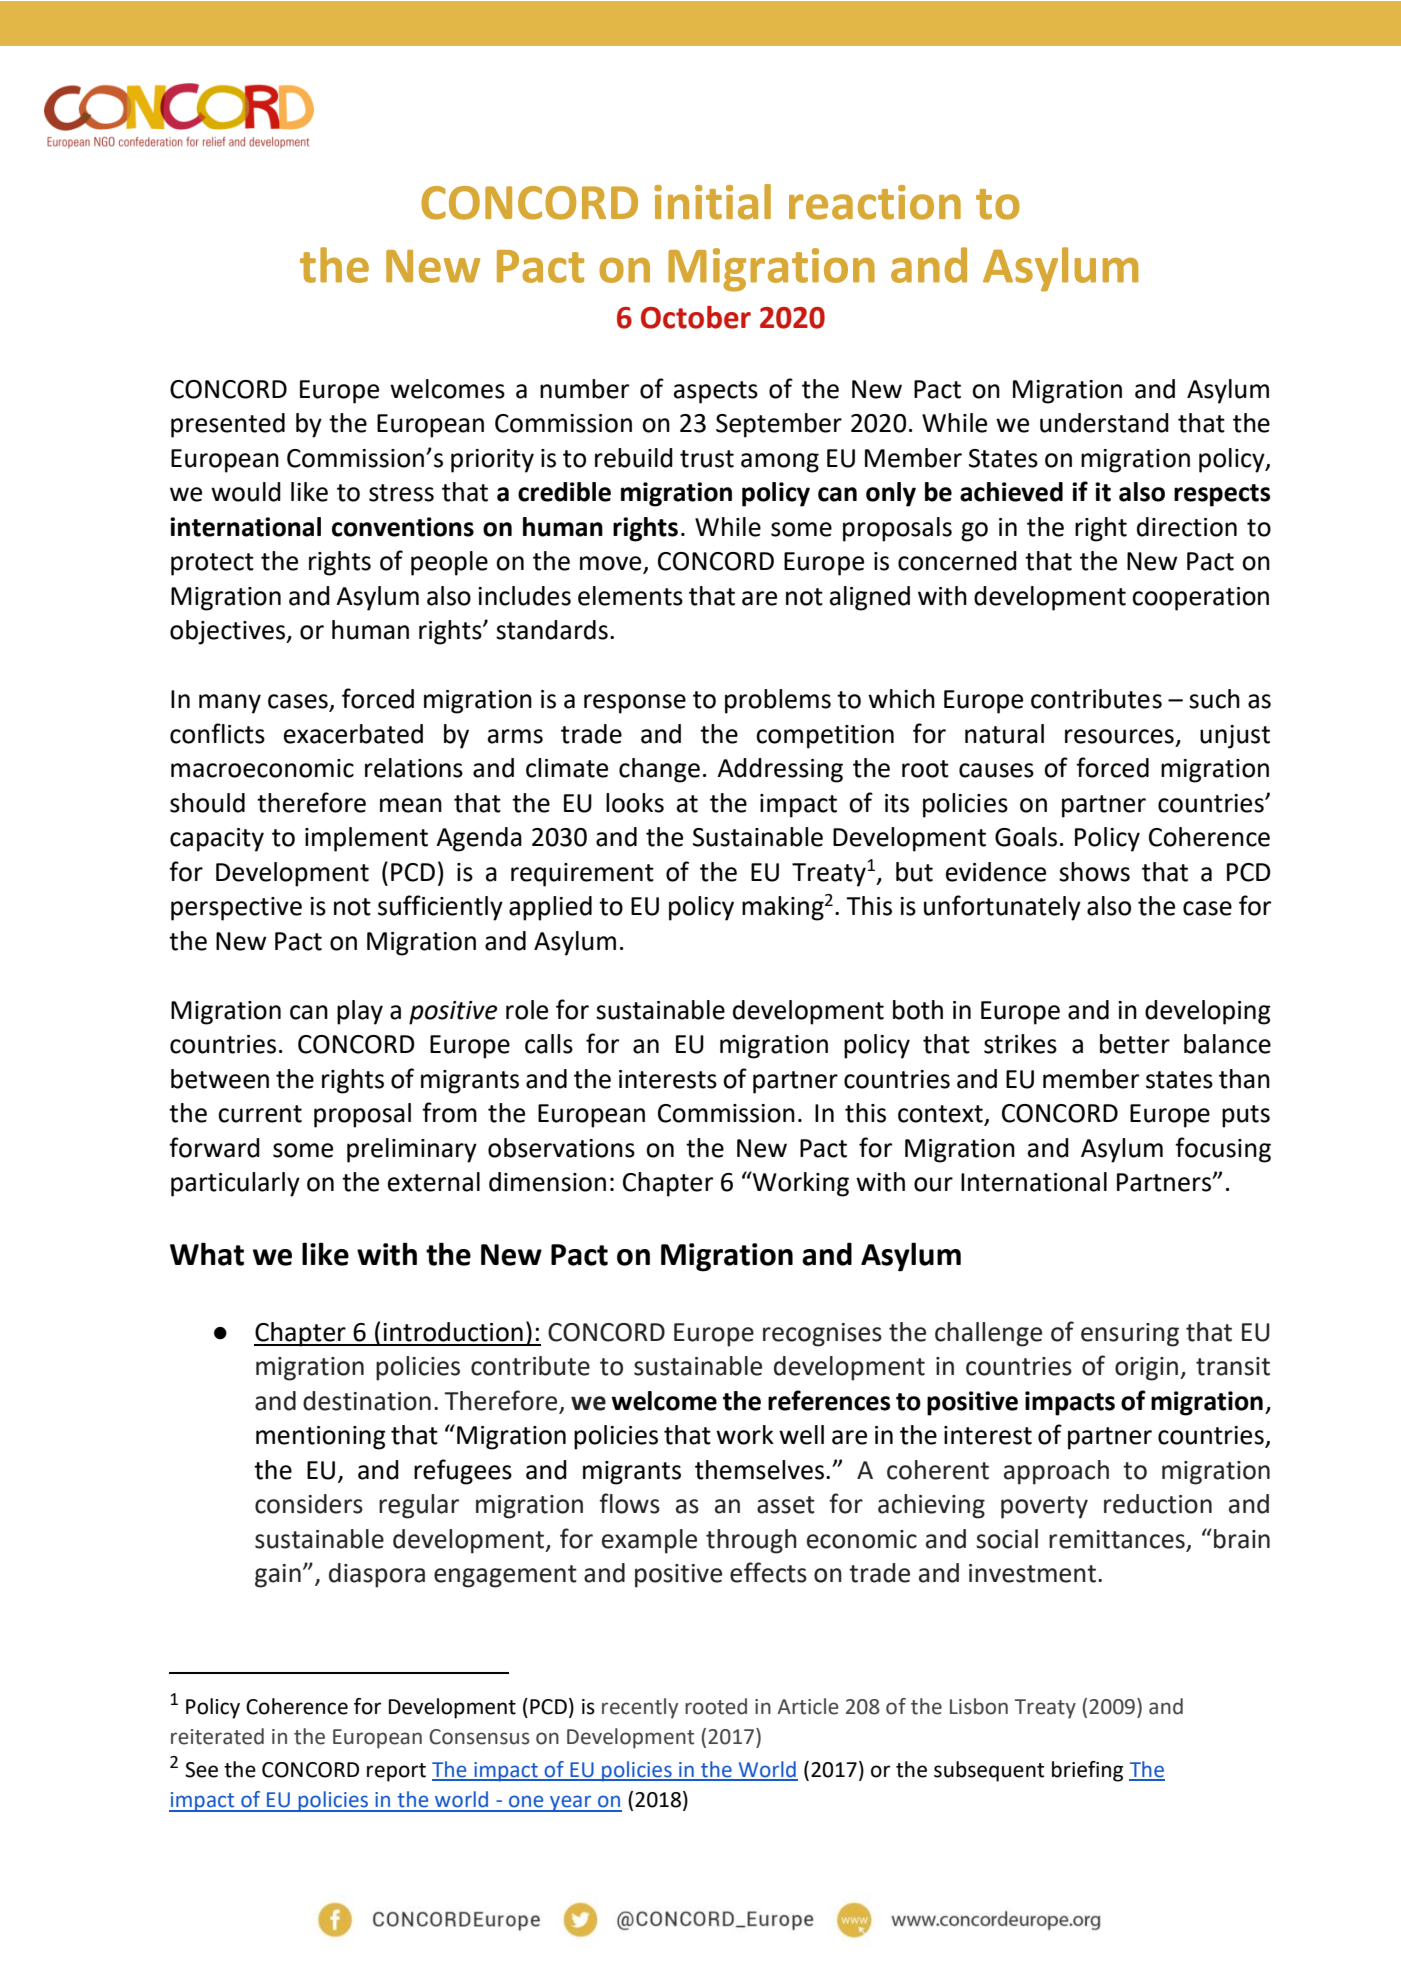 Image resolution: width=1401 pixels, height=1983 pixels. What do you see at coordinates (822, 1335) in the image?
I see `recognises` at bounding box center [822, 1335].
